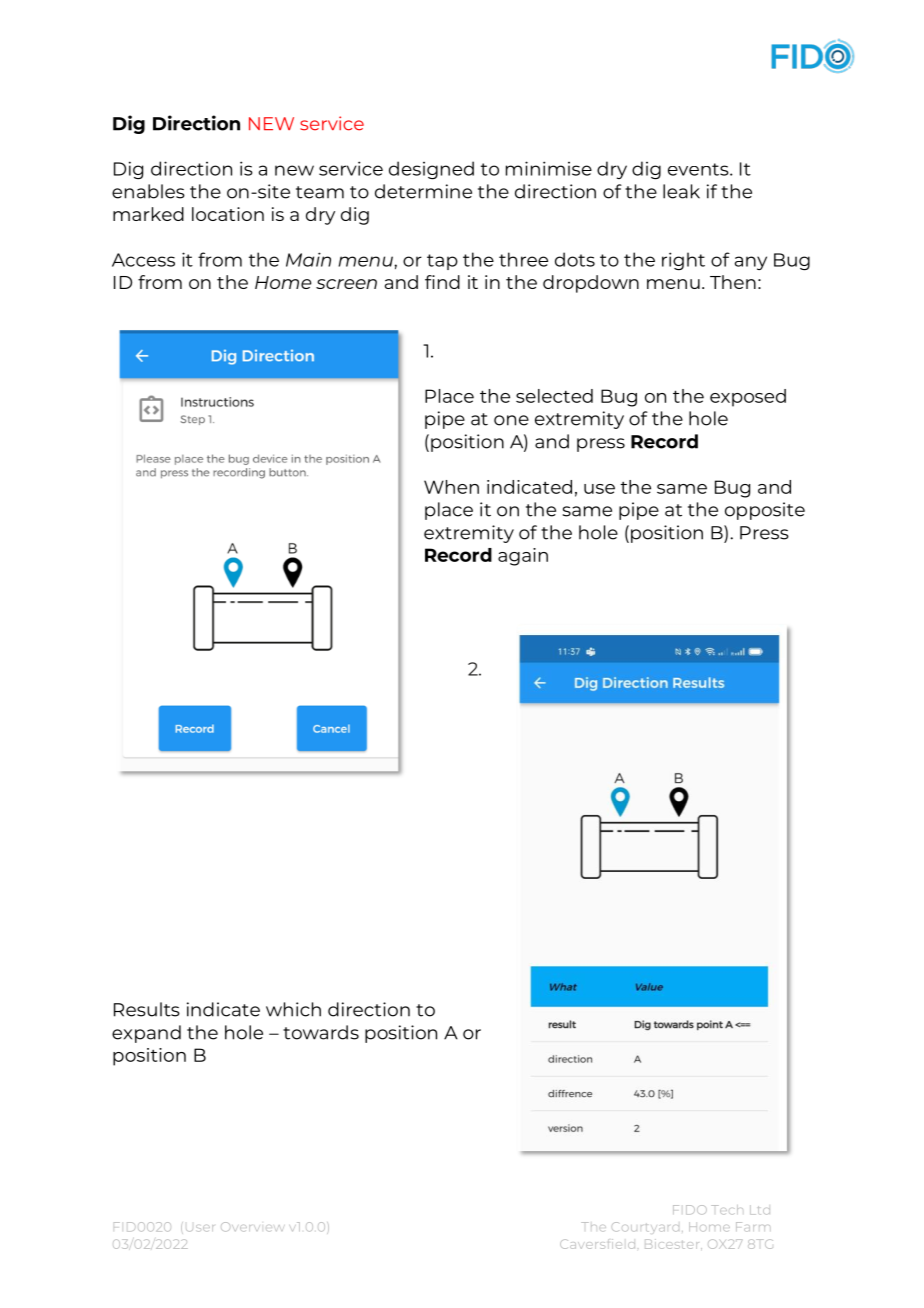  Describe the element at coordinates (748, 398) in the page. I see `exposed` at that location.
